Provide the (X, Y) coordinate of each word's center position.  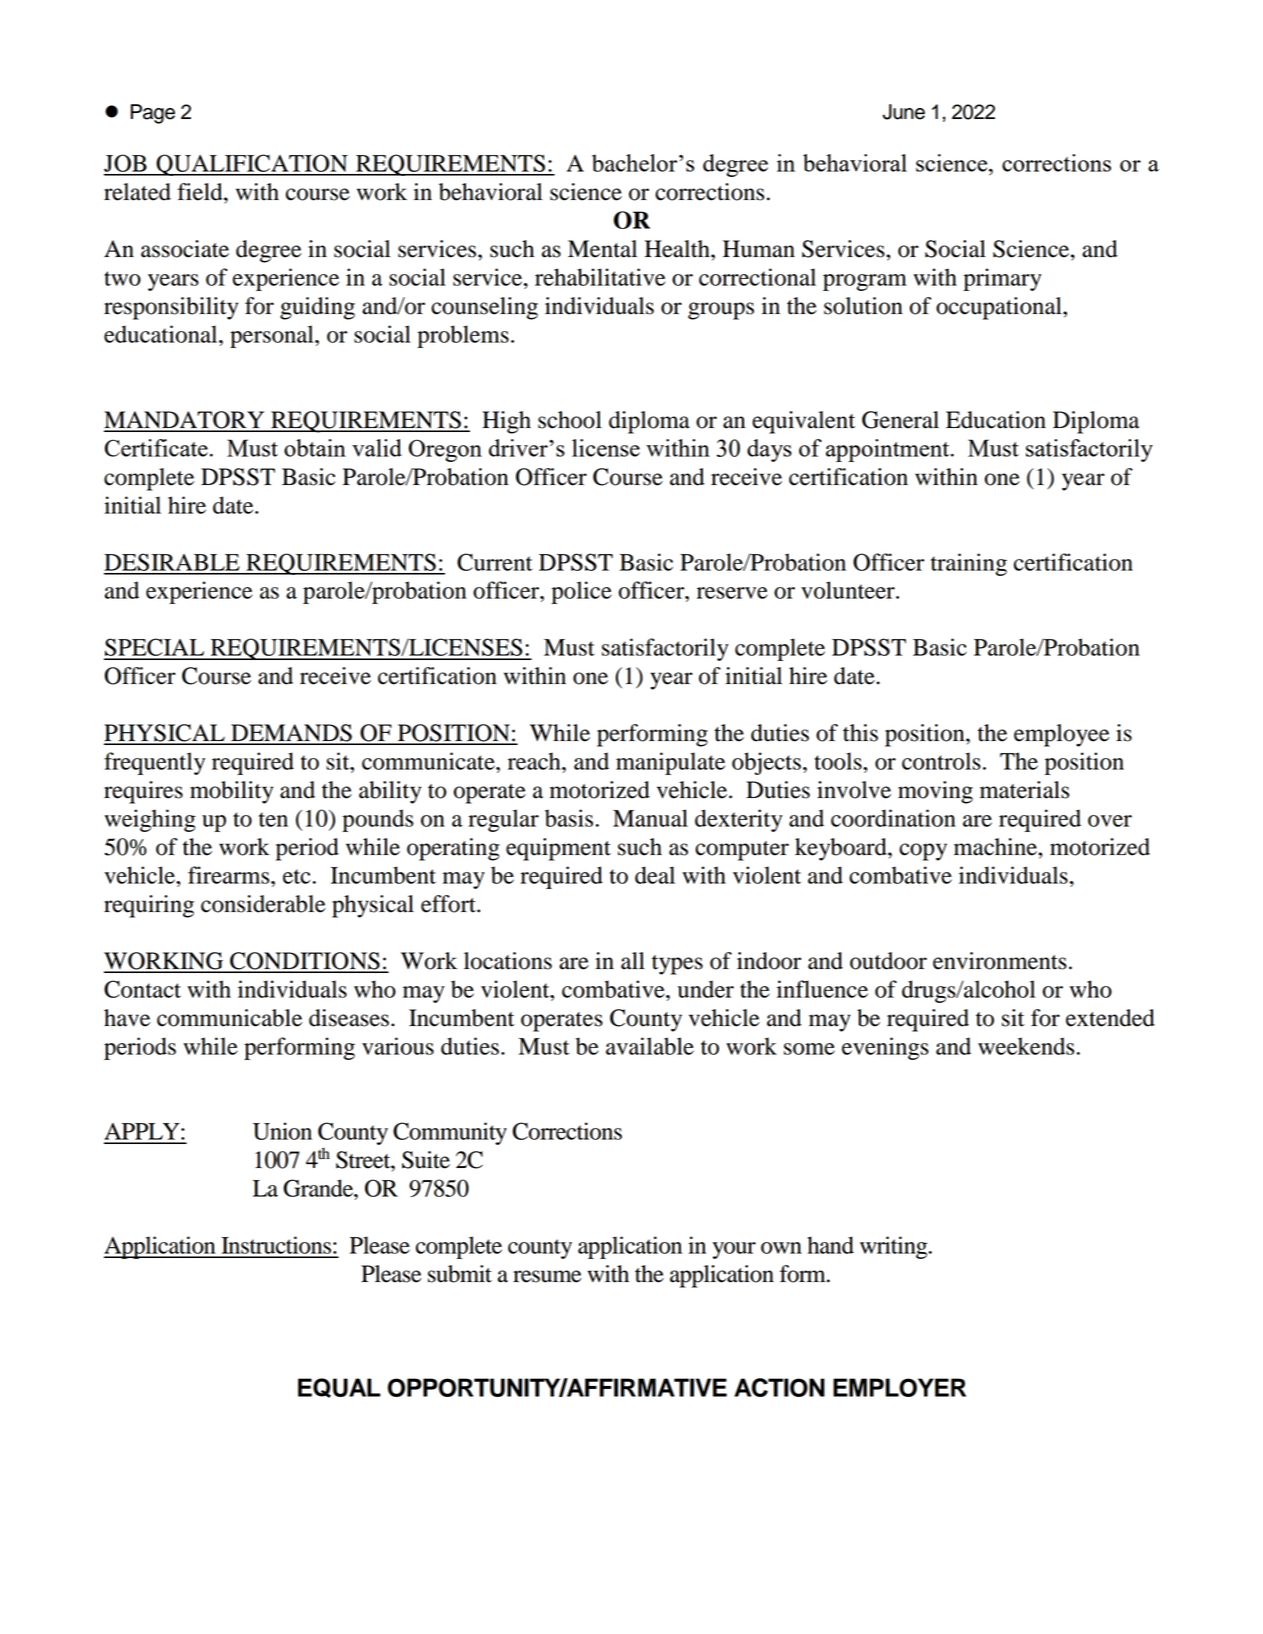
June (904, 112)
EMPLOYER (899, 1387)
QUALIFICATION (252, 165)
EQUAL (339, 1388)
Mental (602, 249)
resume (547, 1276)
